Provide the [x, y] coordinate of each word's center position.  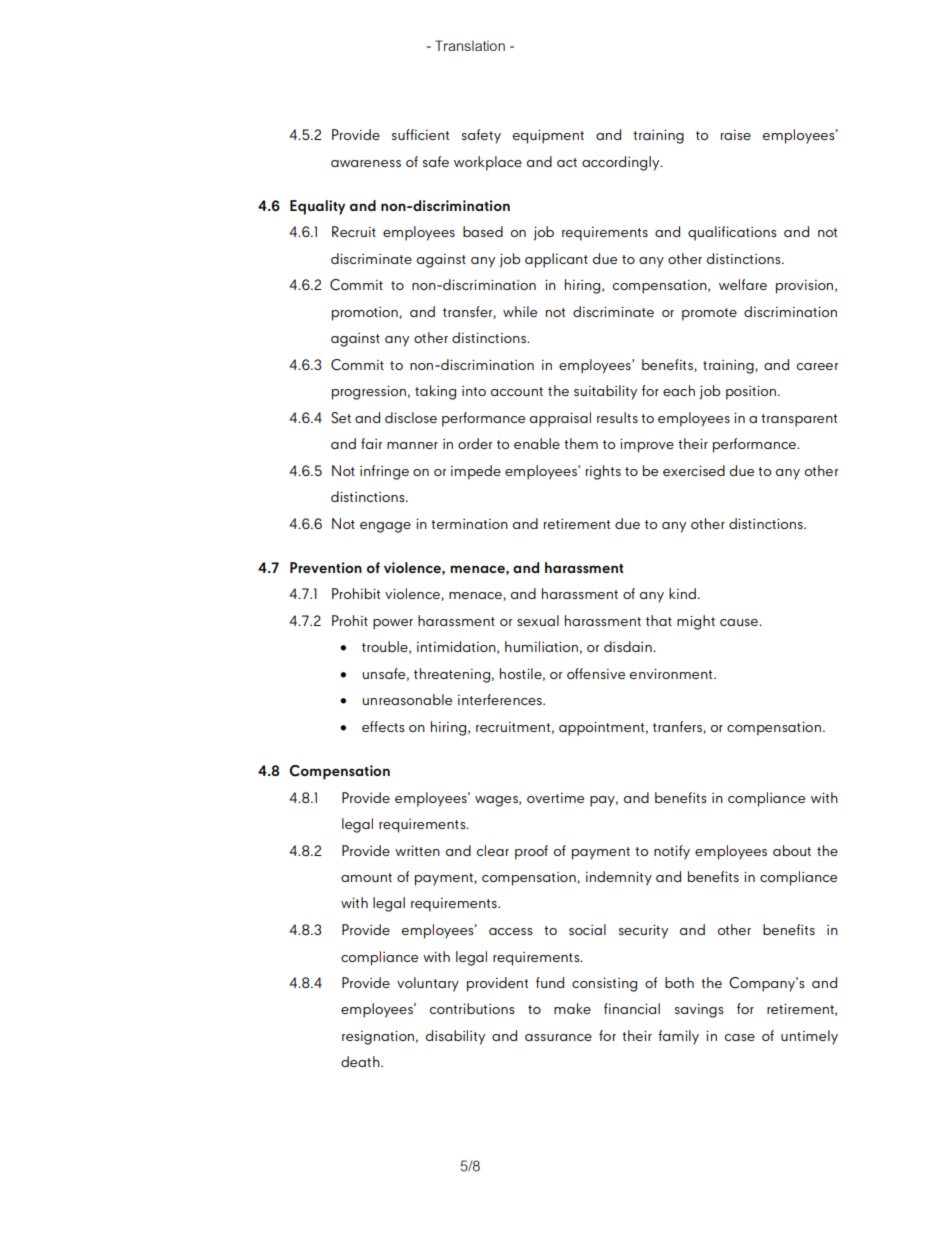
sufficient [420, 134]
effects [383, 726]
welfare [743, 284]
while [520, 311]
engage [385, 527]
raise [736, 135]
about [792, 850]
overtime [555, 798]
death [361, 1061]
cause [740, 622]
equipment [548, 136]
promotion [366, 314]
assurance [558, 1037]
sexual [538, 620]
